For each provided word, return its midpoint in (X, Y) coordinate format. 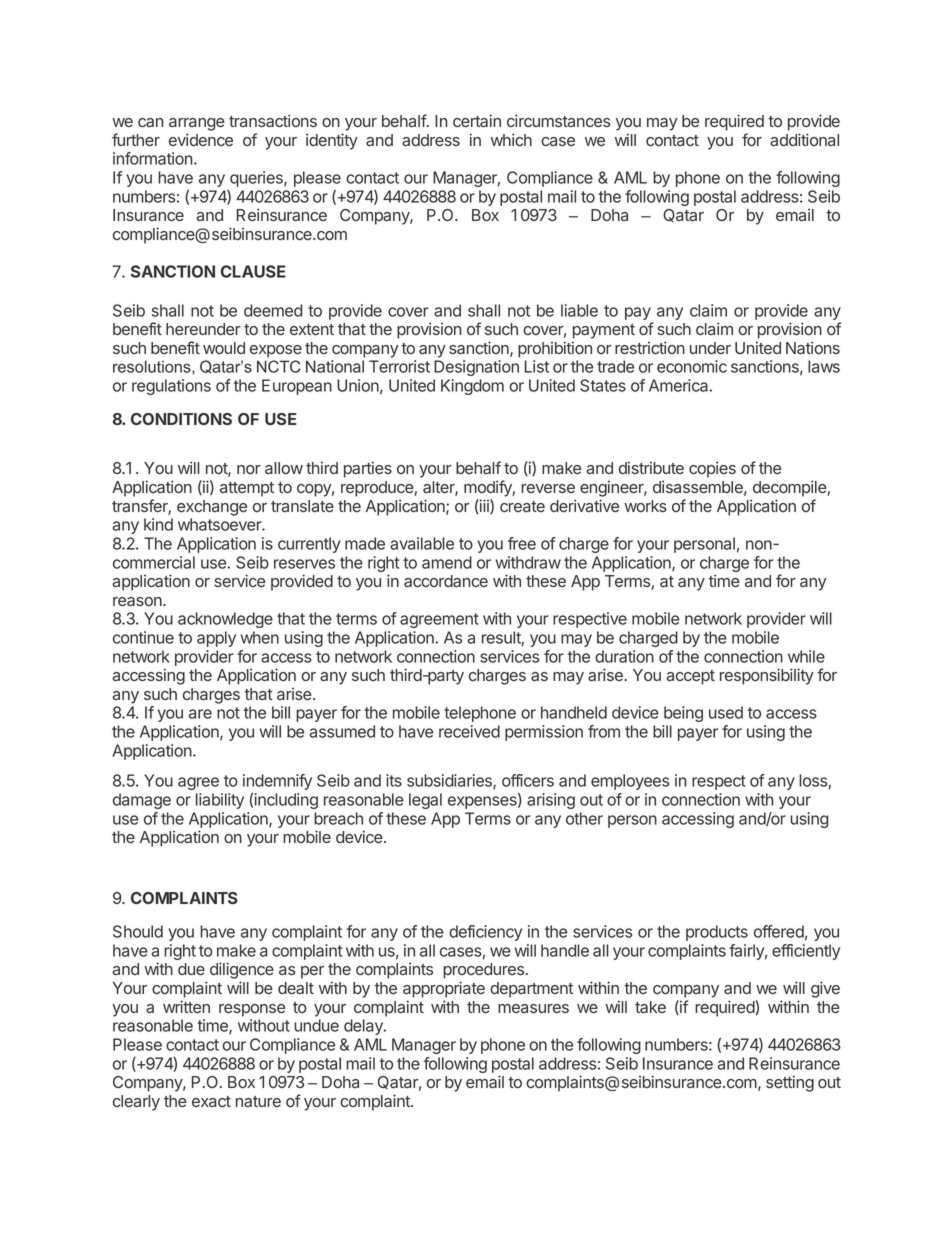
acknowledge (225, 620)
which (511, 139)
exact (211, 1101)
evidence (201, 139)
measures (533, 1008)
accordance (446, 581)
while (806, 656)
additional (804, 139)
